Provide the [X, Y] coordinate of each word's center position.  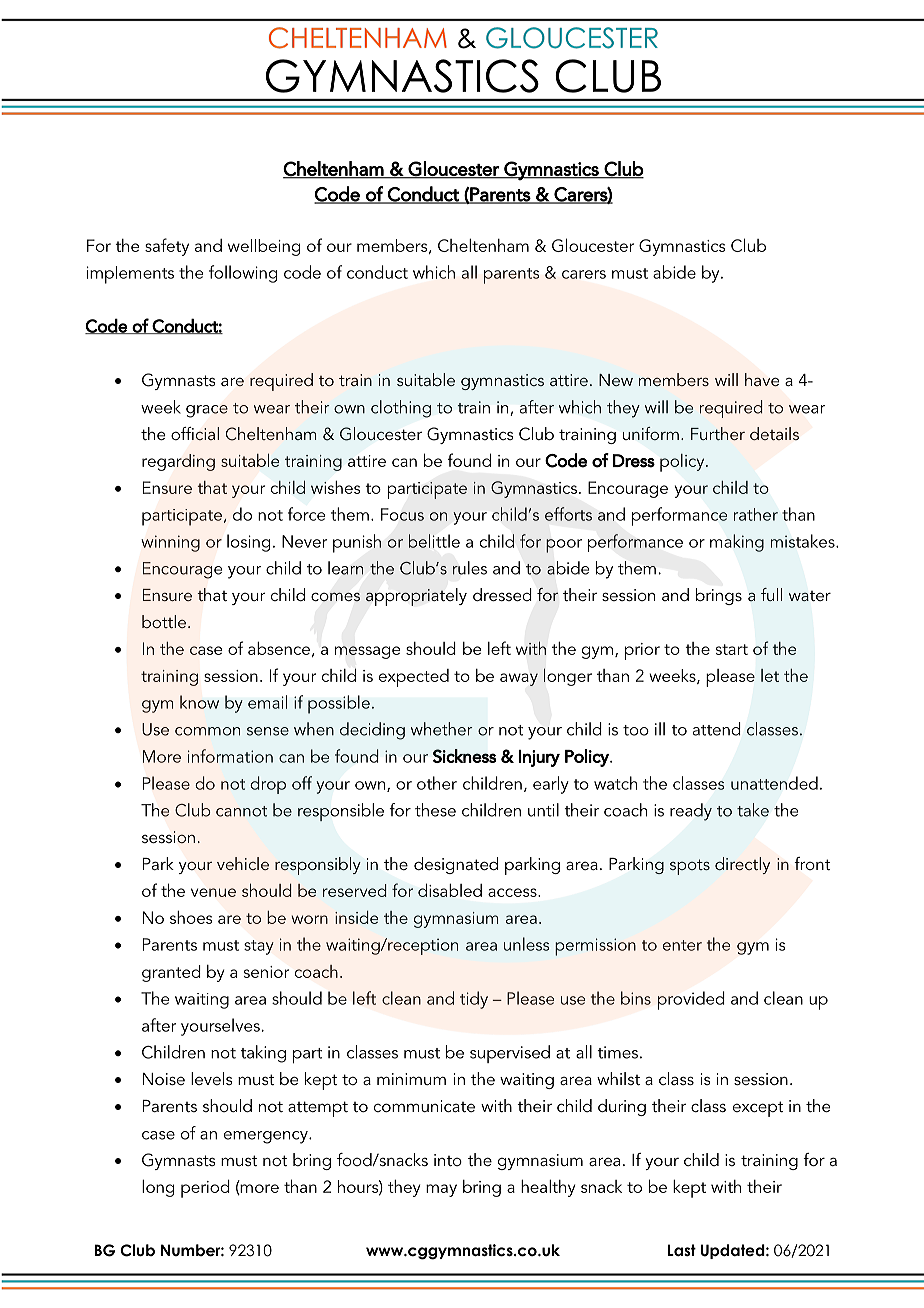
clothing [401, 409]
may [441, 1190]
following [243, 274]
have [762, 379]
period [205, 1188]
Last [682, 1250]
